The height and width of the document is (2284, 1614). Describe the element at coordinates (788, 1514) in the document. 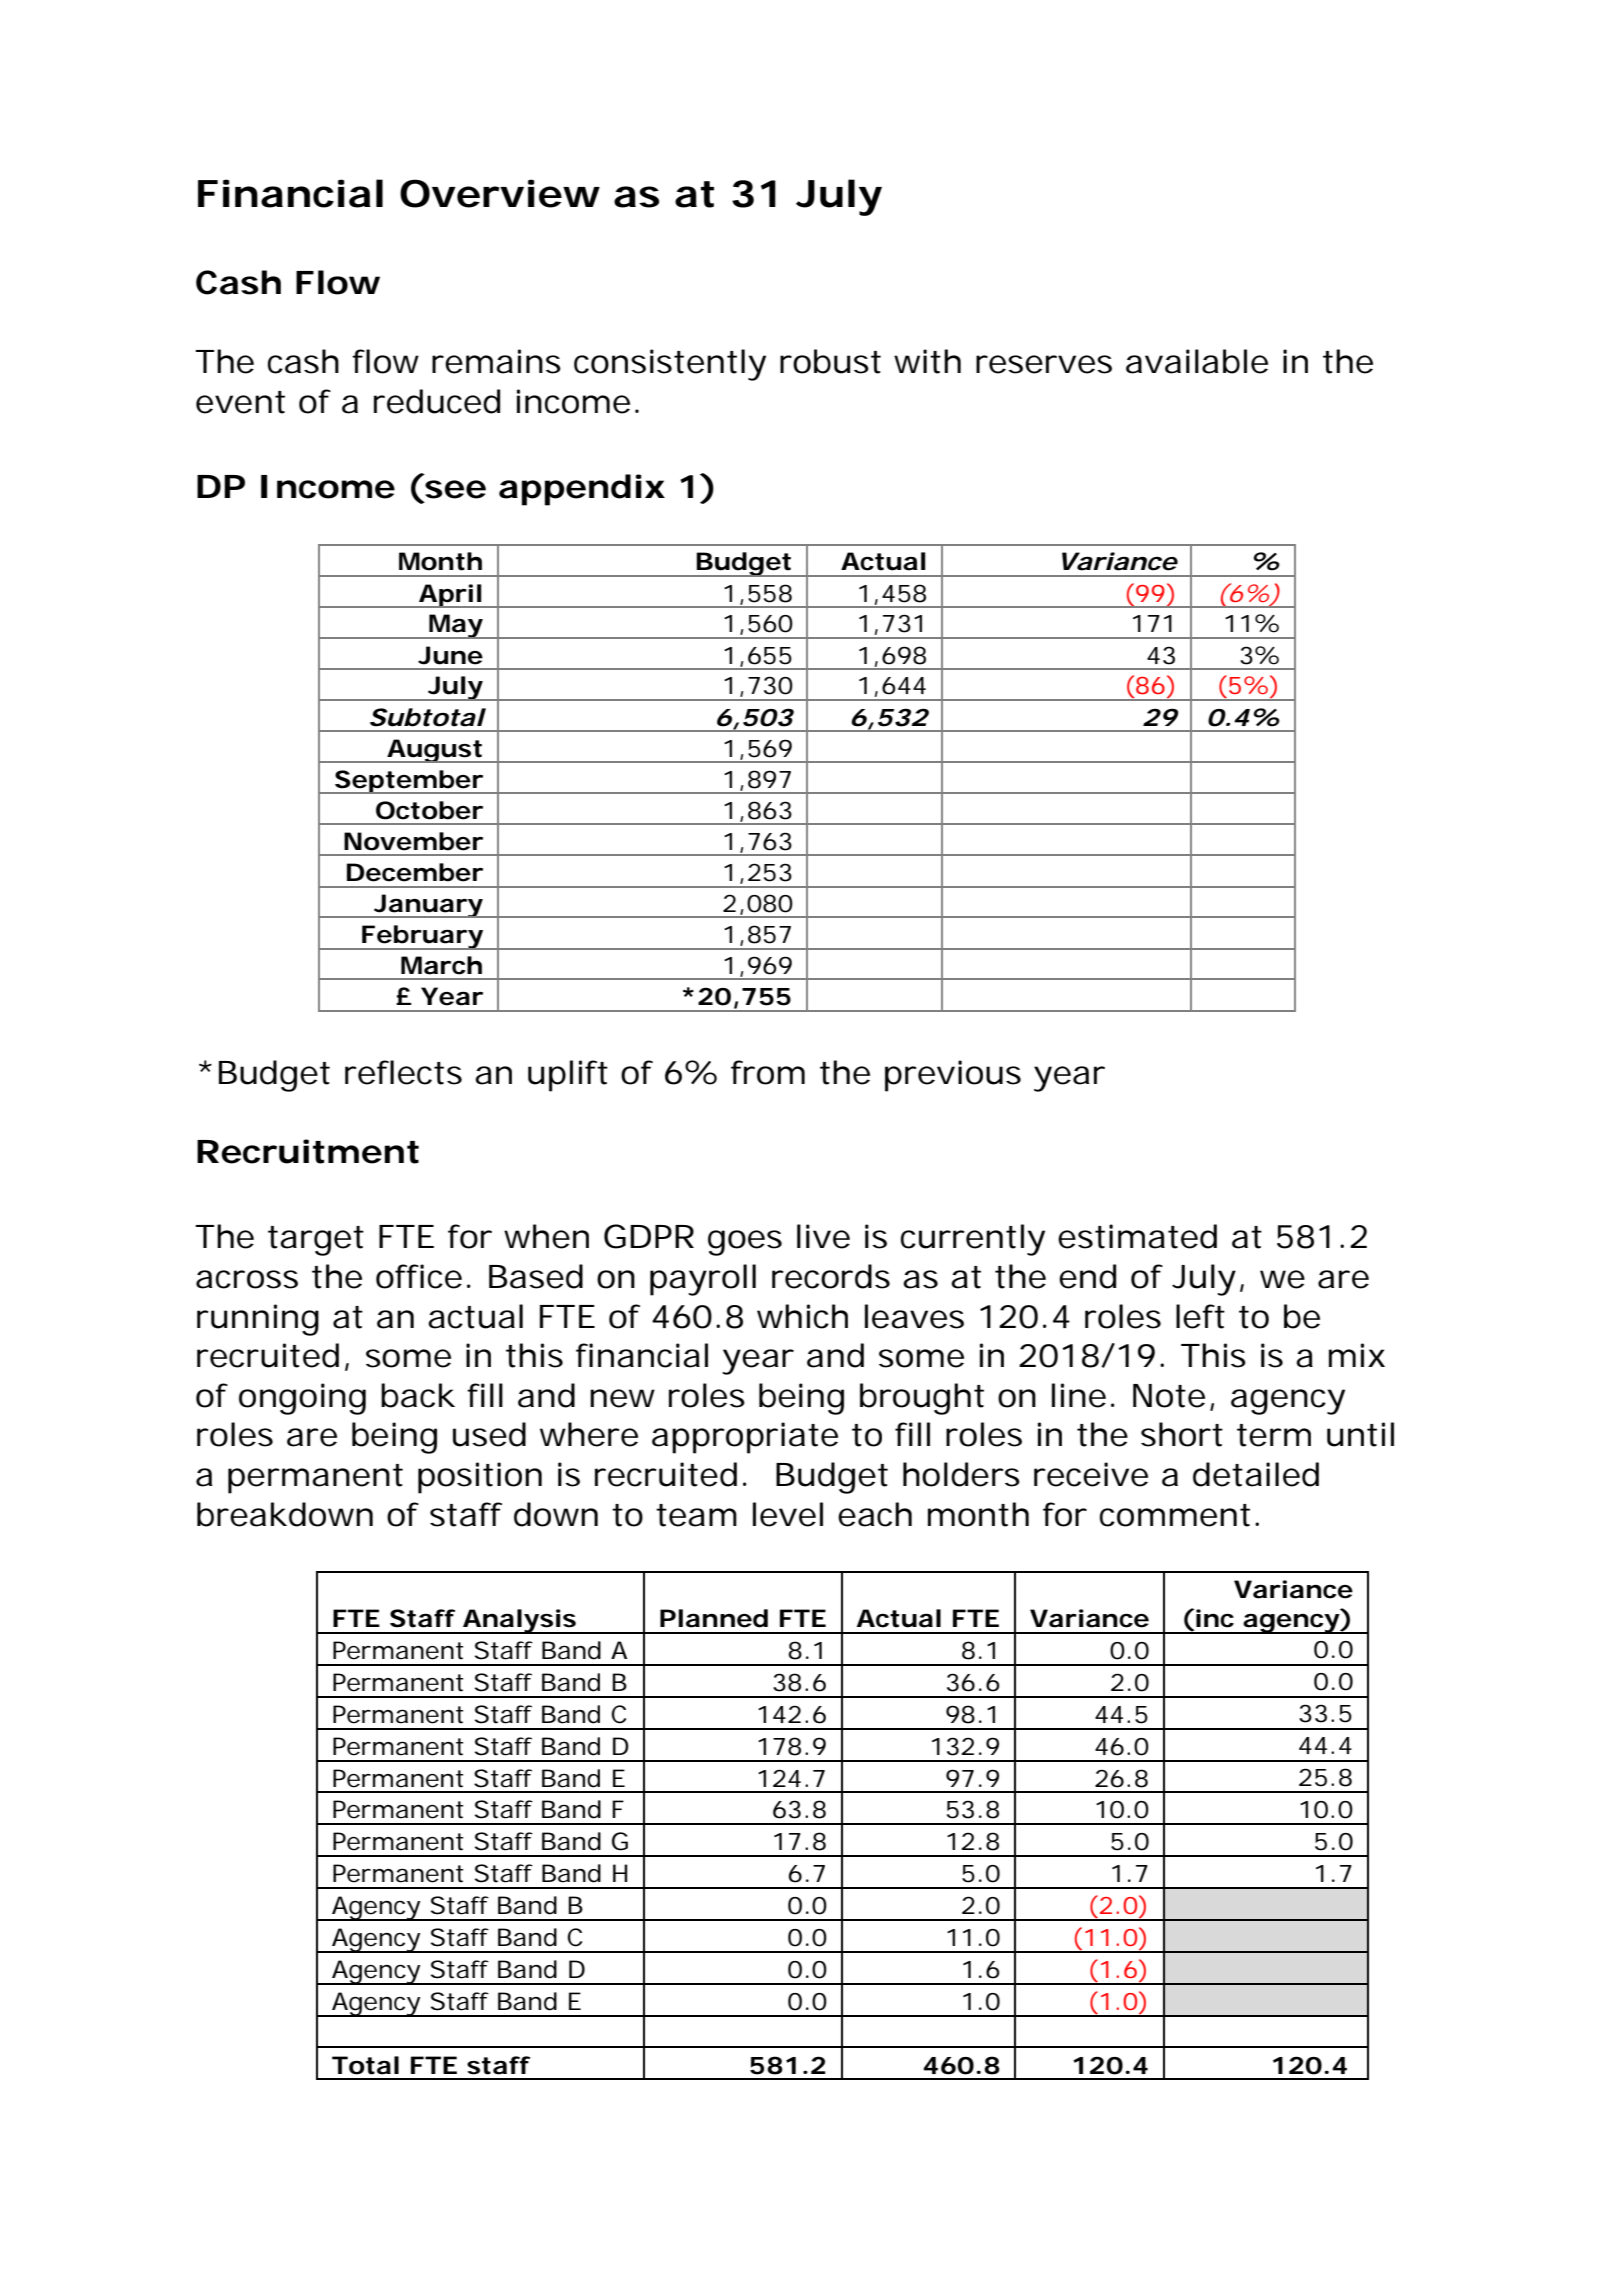

I see `level` at that location.
